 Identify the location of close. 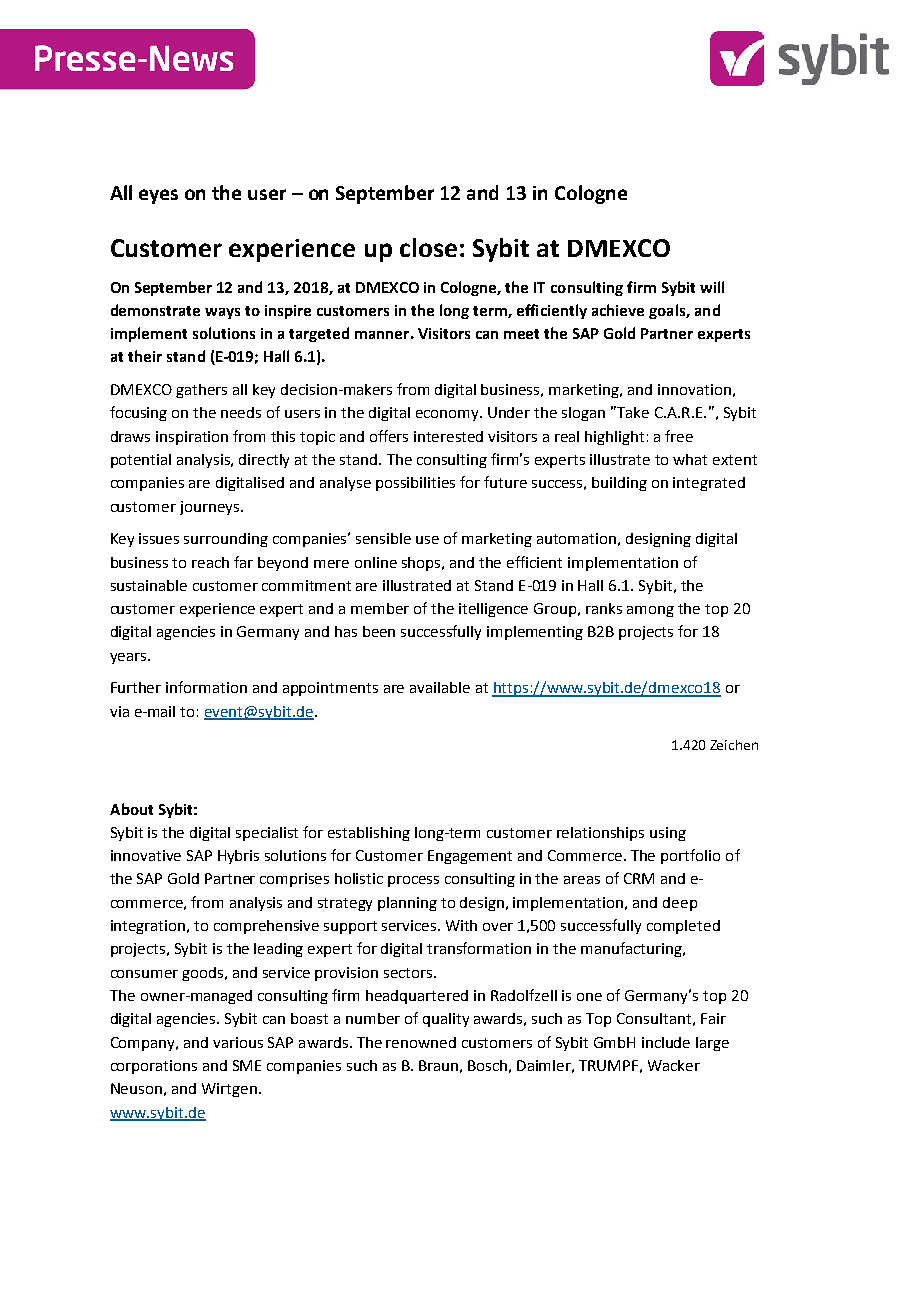
(428, 247).
